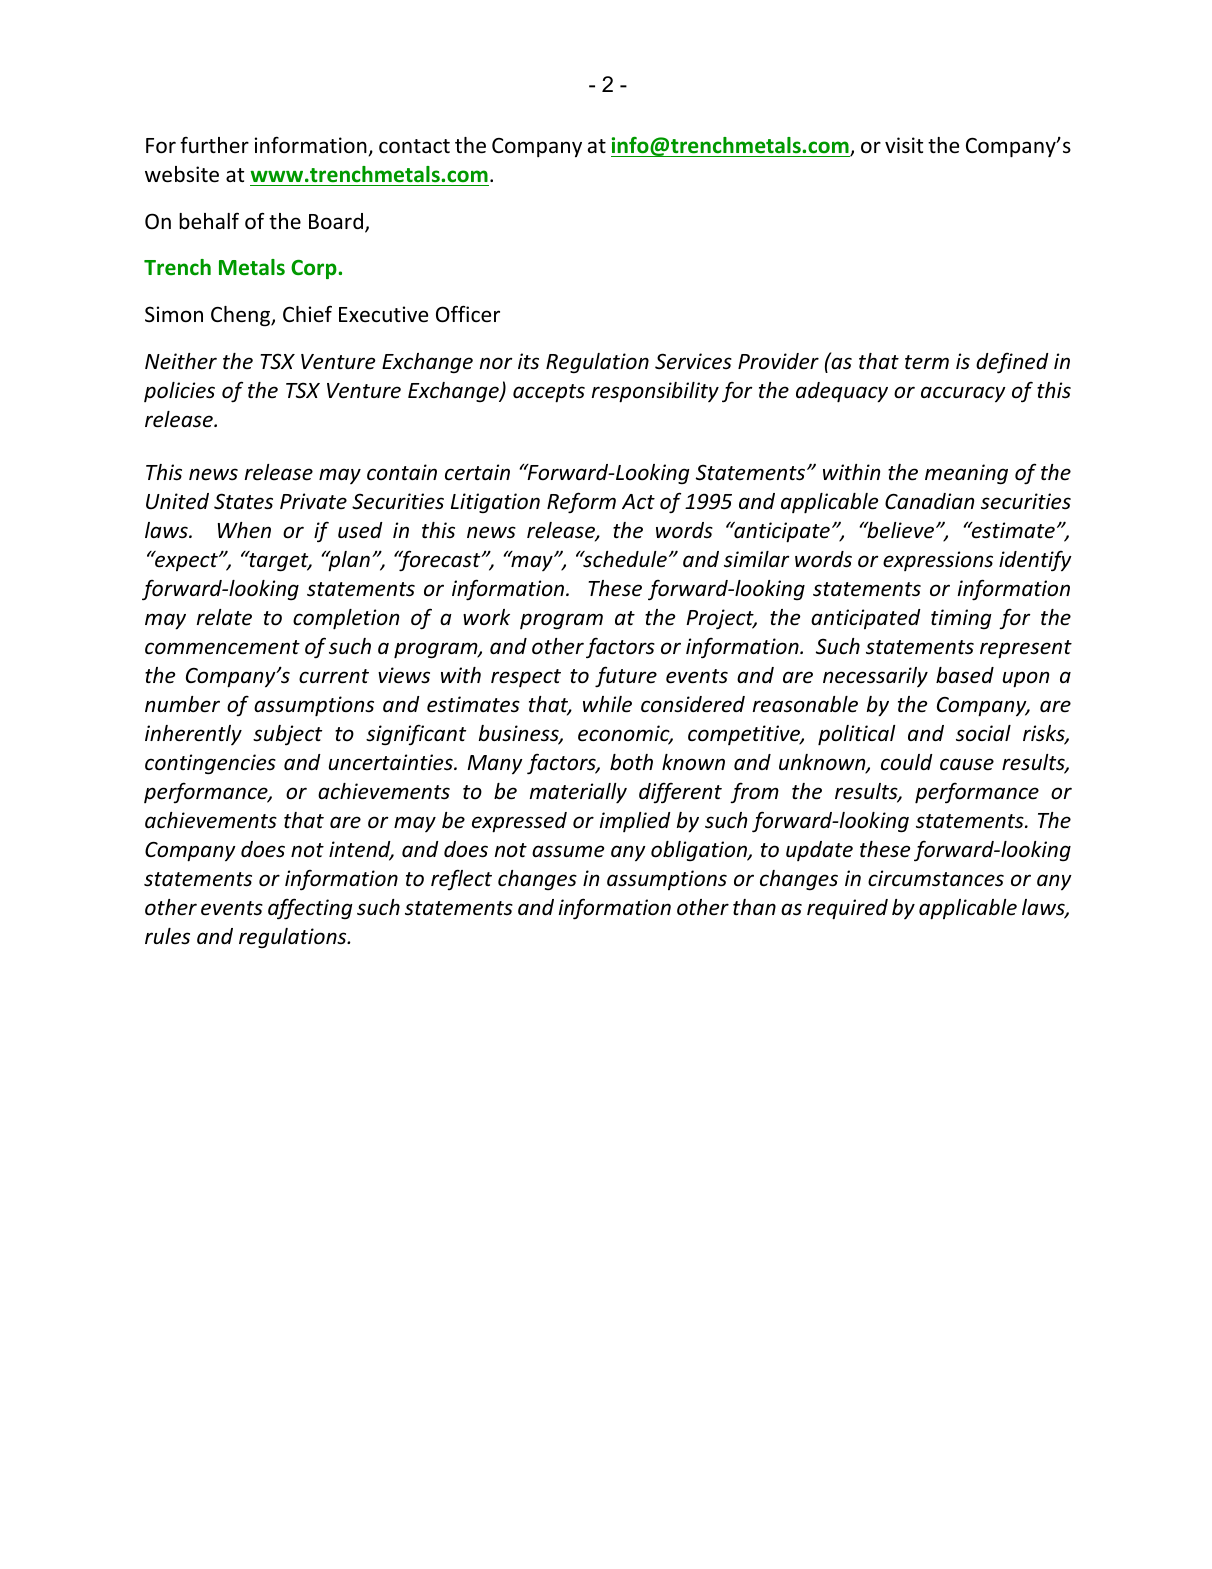 This image has height=1569, width=1212. Describe the element at coordinates (414, 146) in the image. I see `contact` at that location.
